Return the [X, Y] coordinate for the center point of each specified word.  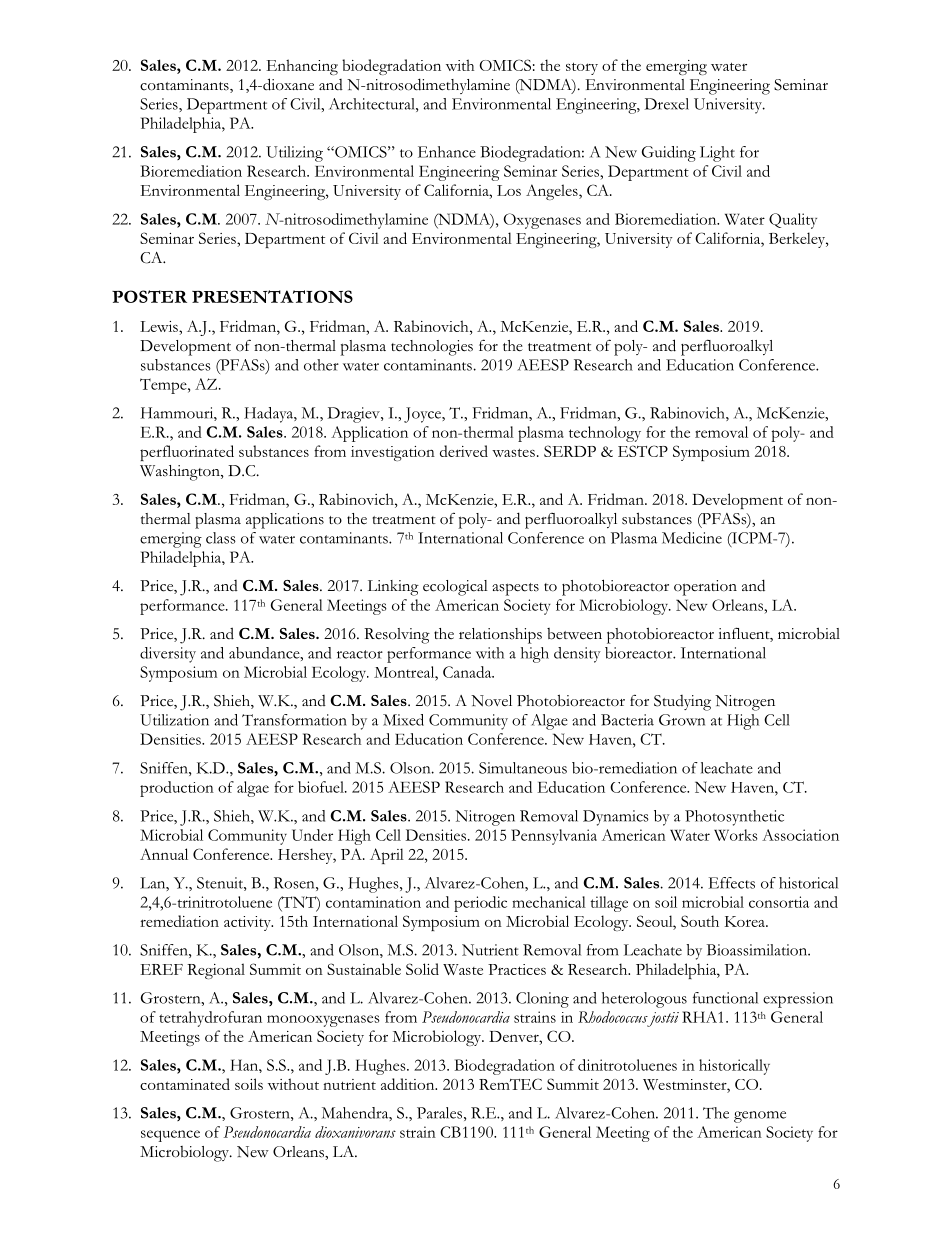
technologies [432, 348]
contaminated [185, 1084]
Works [736, 835]
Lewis [160, 326]
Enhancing [302, 67]
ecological [455, 588]
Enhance [447, 152]
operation [705, 588]
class [221, 538]
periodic [480, 904]
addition [409, 1084]
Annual [164, 854]
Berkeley [798, 240]
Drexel [666, 104]
